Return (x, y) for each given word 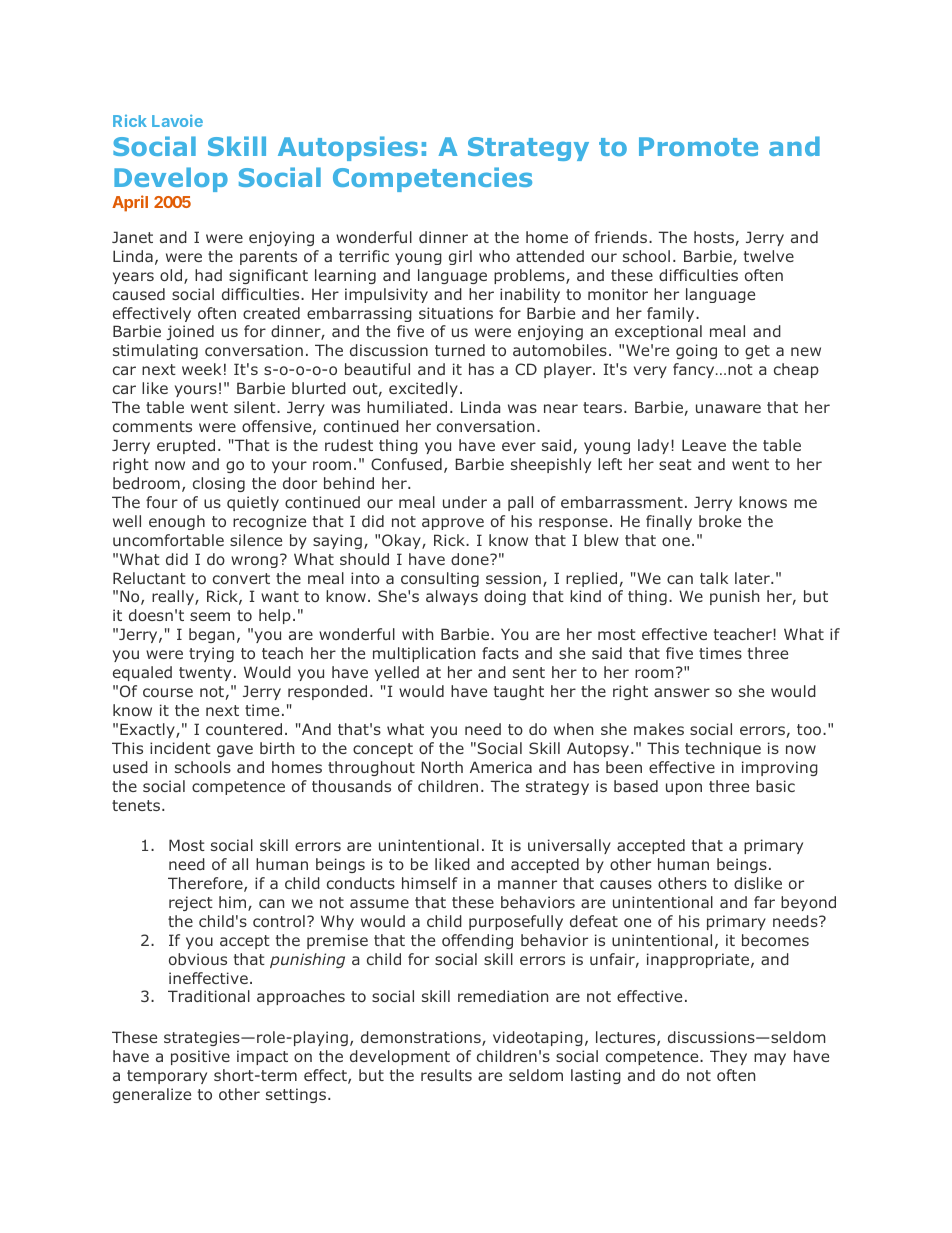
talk (714, 578)
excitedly (423, 389)
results (446, 1075)
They (728, 1057)
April (130, 203)
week (201, 369)
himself (430, 883)
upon (684, 789)
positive (200, 1057)
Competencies (432, 179)
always (452, 597)
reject (191, 903)
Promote (698, 146)
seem (210, 616)
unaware (728, 408)
